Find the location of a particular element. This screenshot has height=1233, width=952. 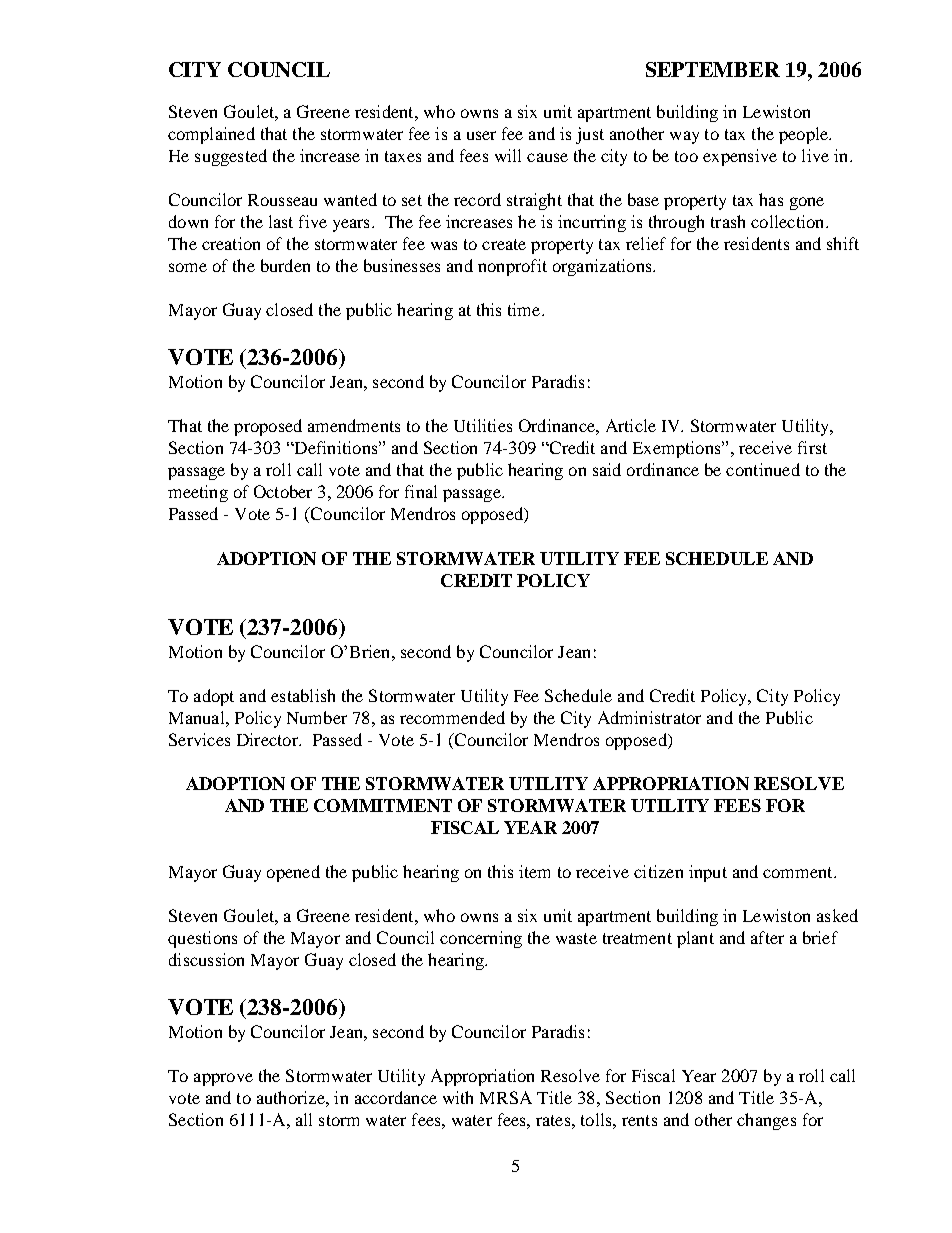

complained is located at coordinates (211, 135).
